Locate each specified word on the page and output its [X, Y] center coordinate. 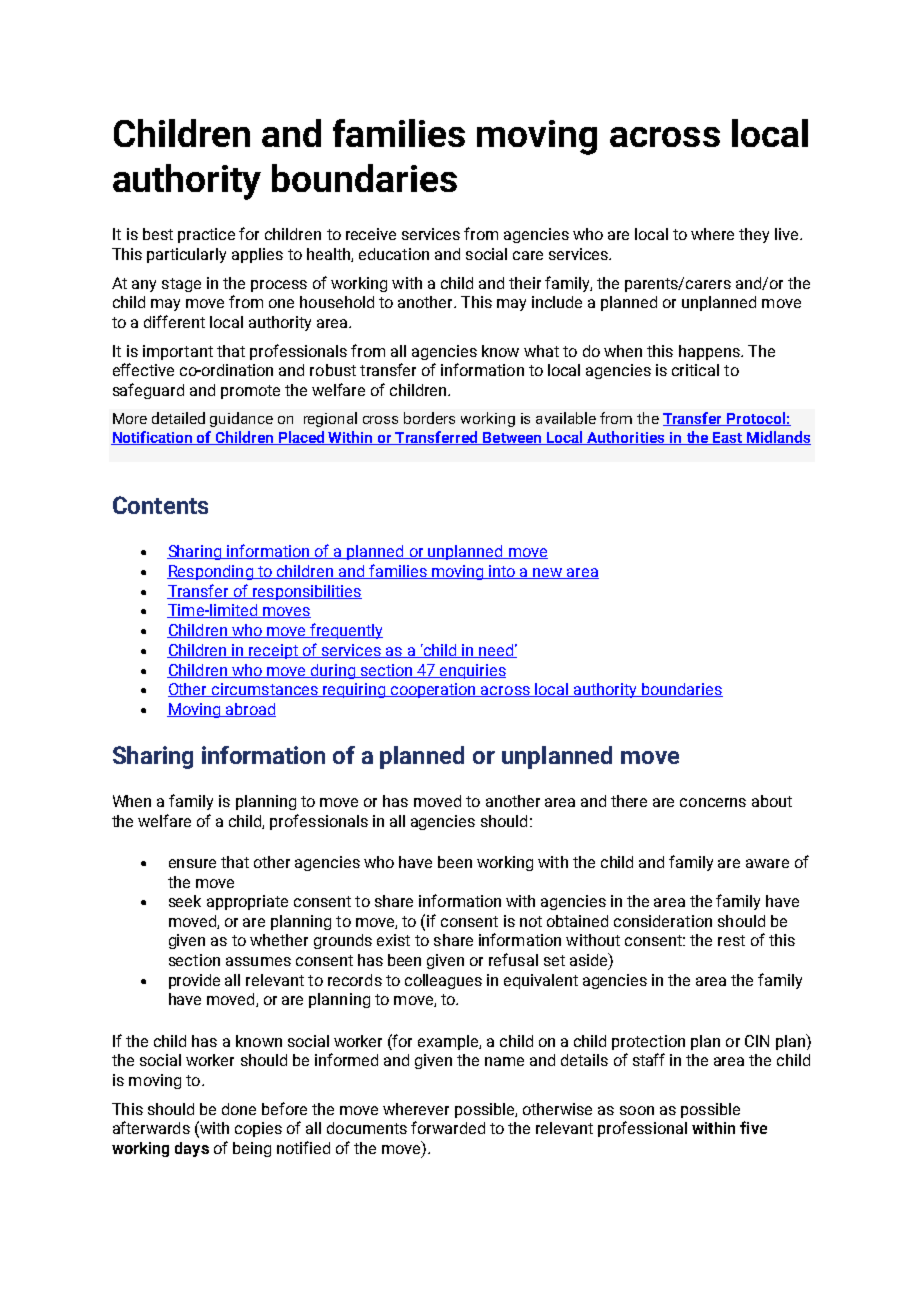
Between [512, 438]
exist [393, 940]
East [728, 438]
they [754, 235]
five [753, 1127]
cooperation [434, 690]
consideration [663, 921]
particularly [186, 255]
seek [185, 901]
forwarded [448, 1127]
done [239, 1109]
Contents [160, 505]
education [394, 254]
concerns [713, 802]
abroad [250, 710]
